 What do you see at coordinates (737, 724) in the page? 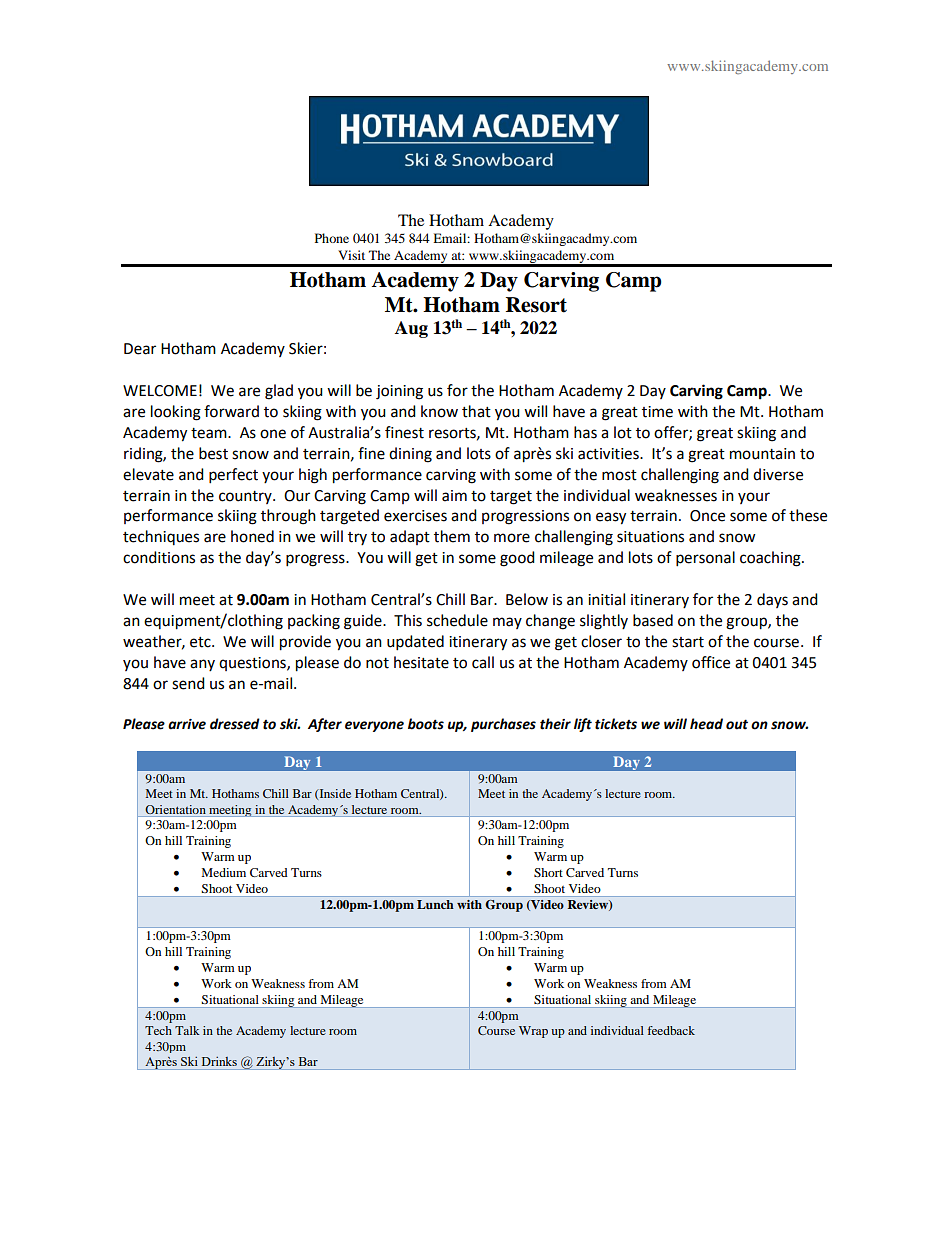
I see `out` at bounding box center [737, 724].
